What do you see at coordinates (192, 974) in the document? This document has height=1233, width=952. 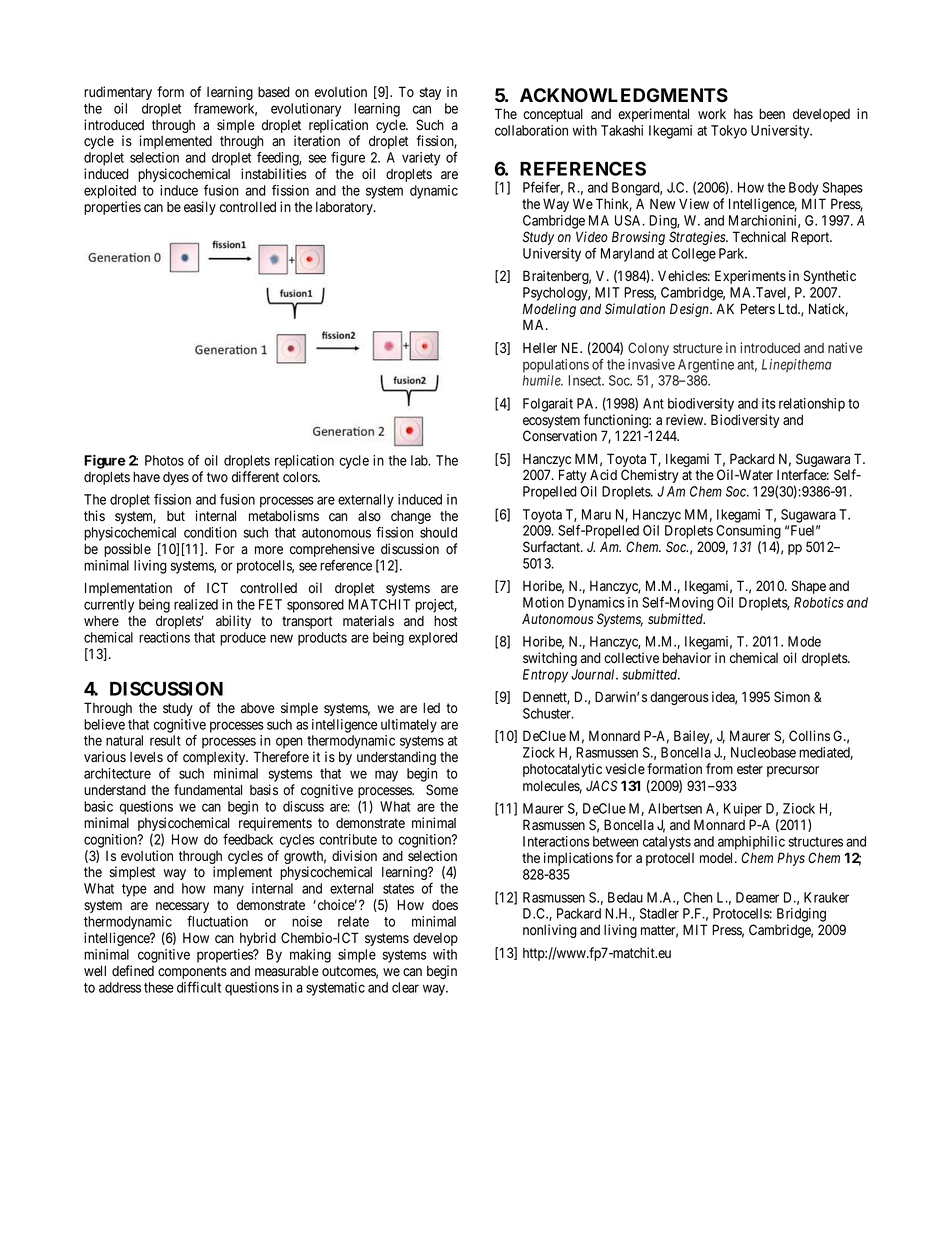 I see `components` at bounding box center [192, 974].
